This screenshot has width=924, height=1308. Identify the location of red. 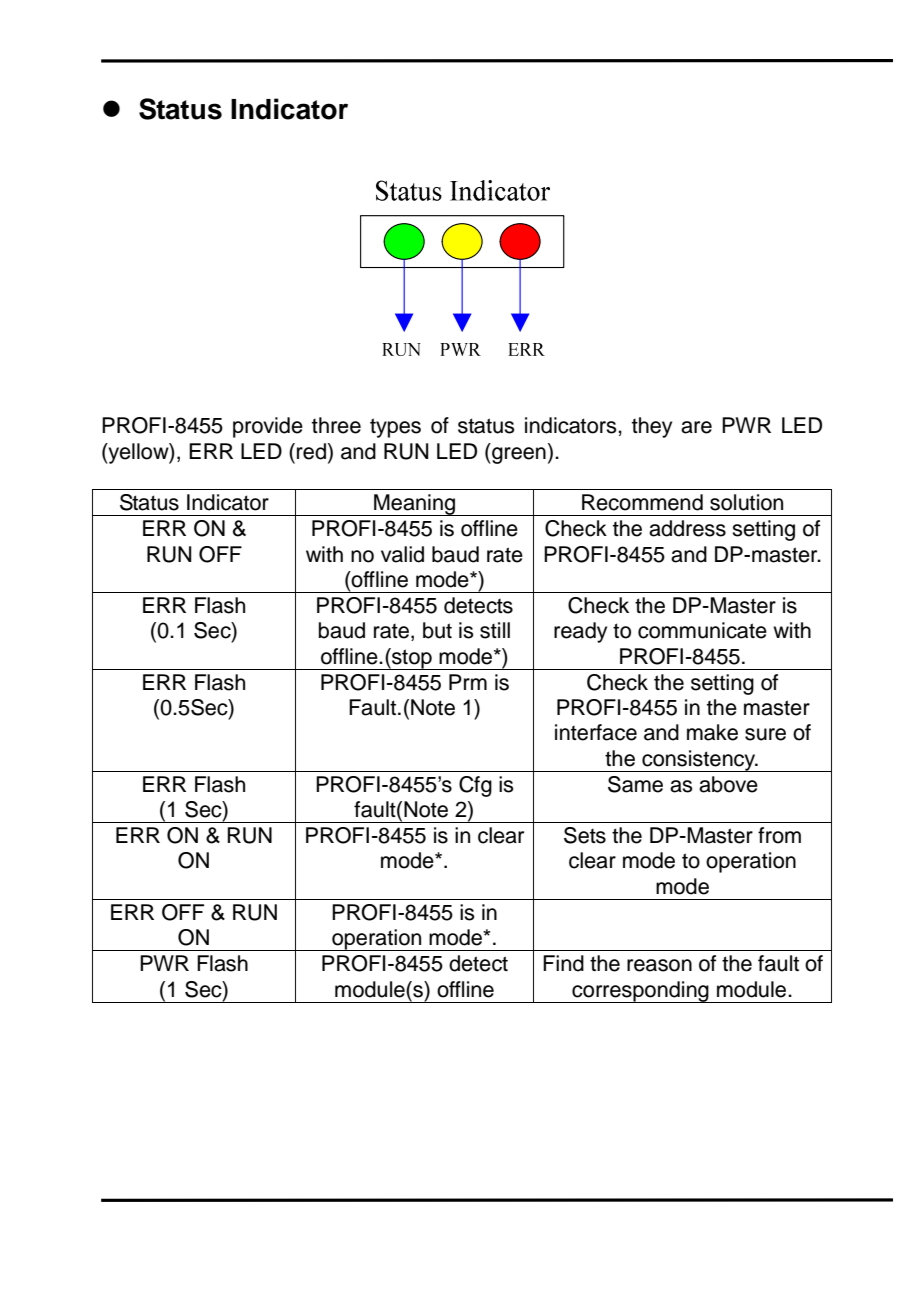
(311, 451).
